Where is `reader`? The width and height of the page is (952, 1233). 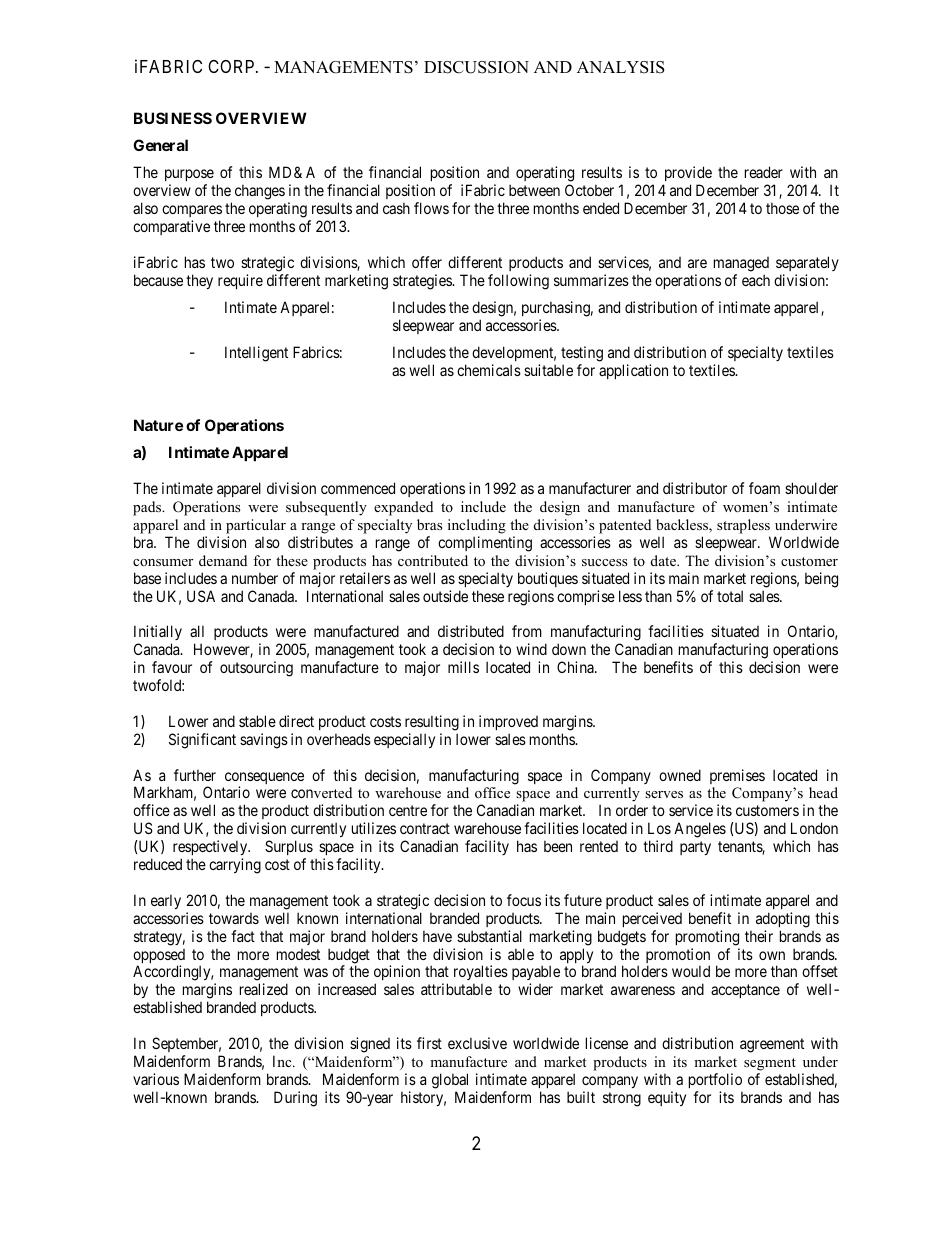 reader is located at coordinates (764, 172).
